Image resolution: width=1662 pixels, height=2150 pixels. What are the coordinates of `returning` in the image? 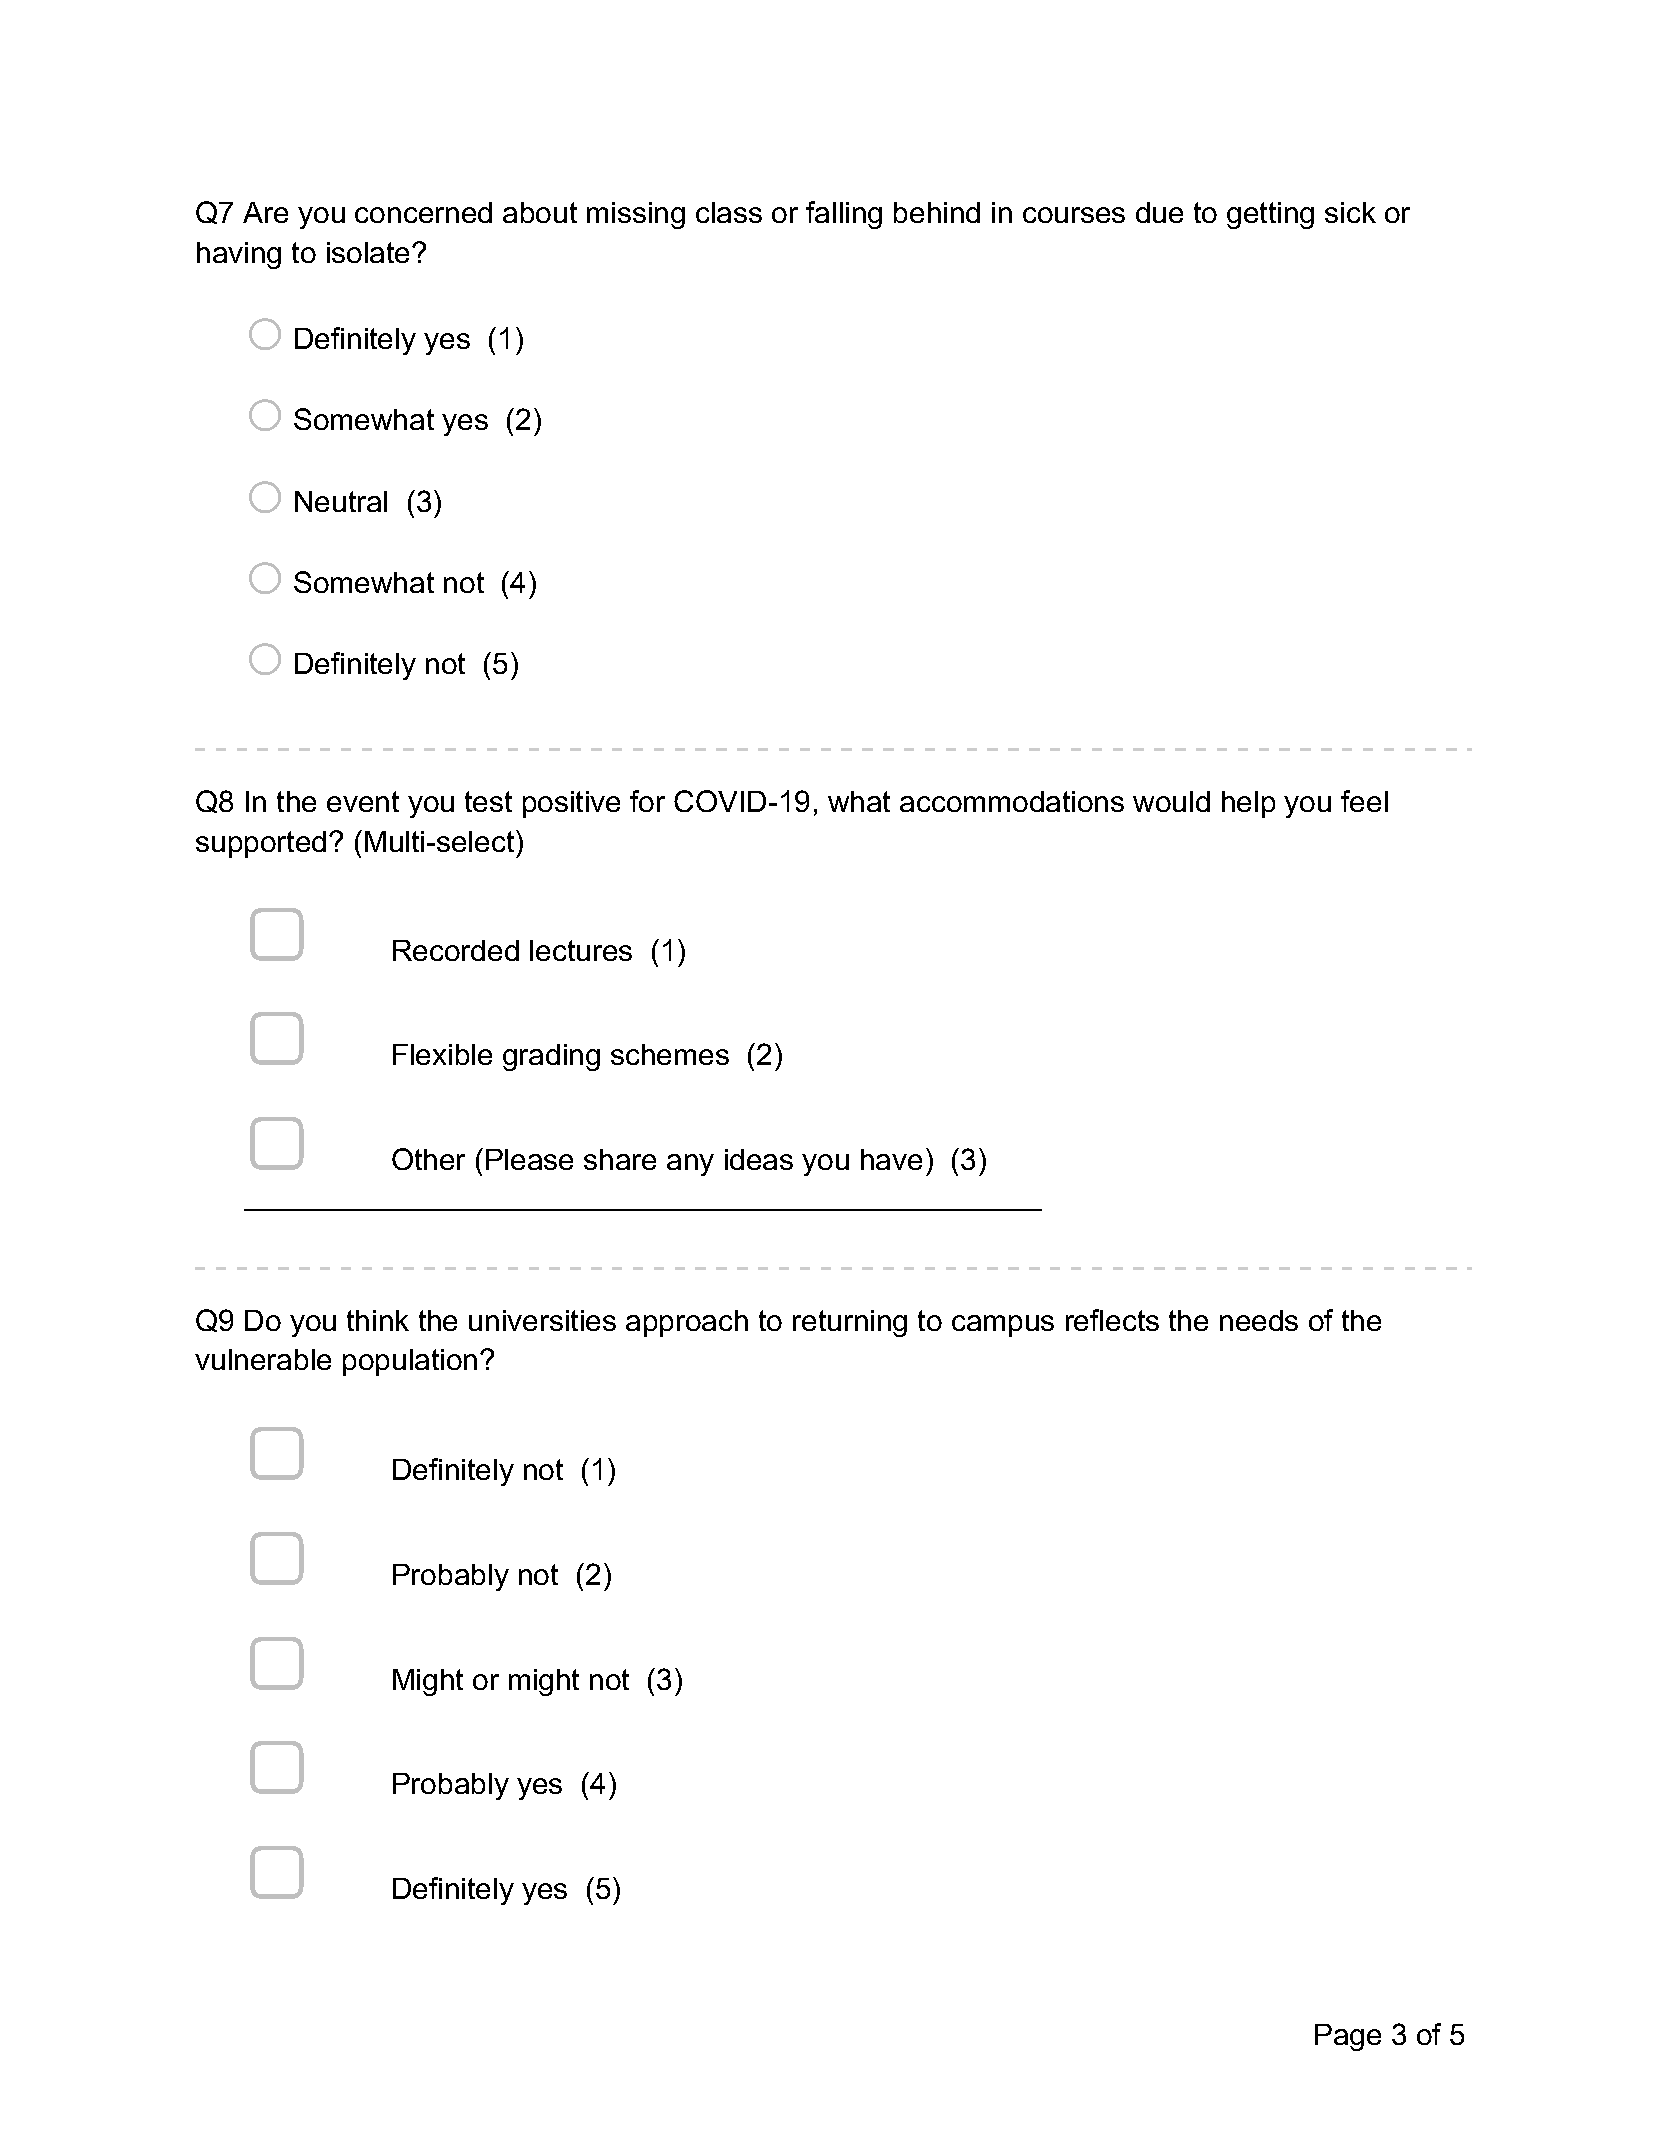 It's located at (850, 1323).
